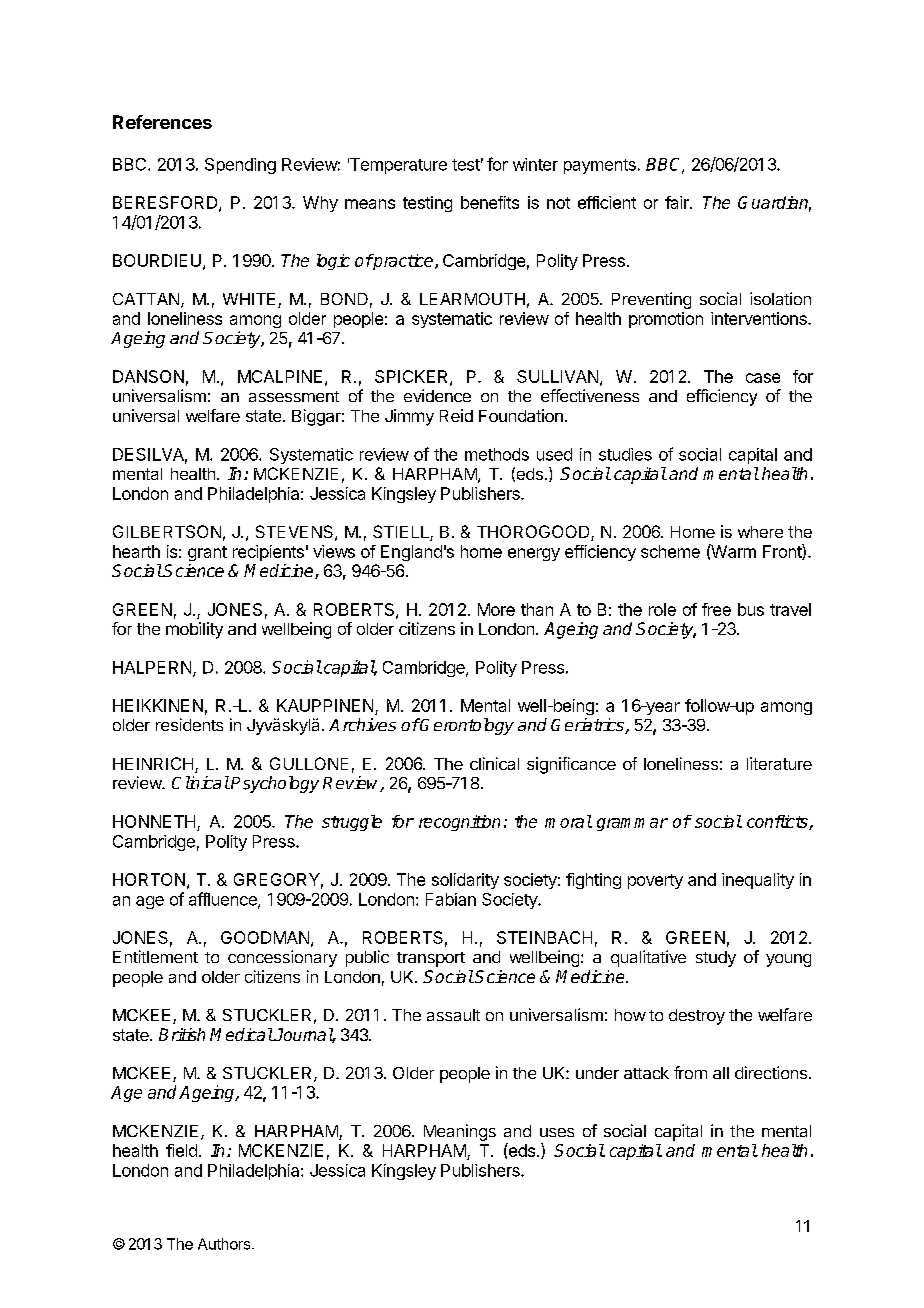 The width and height of the screenshot is (924, 1308). Describe the element at coordinates (460, 1132) in the screenshot. I see `Meanings` at that location.
